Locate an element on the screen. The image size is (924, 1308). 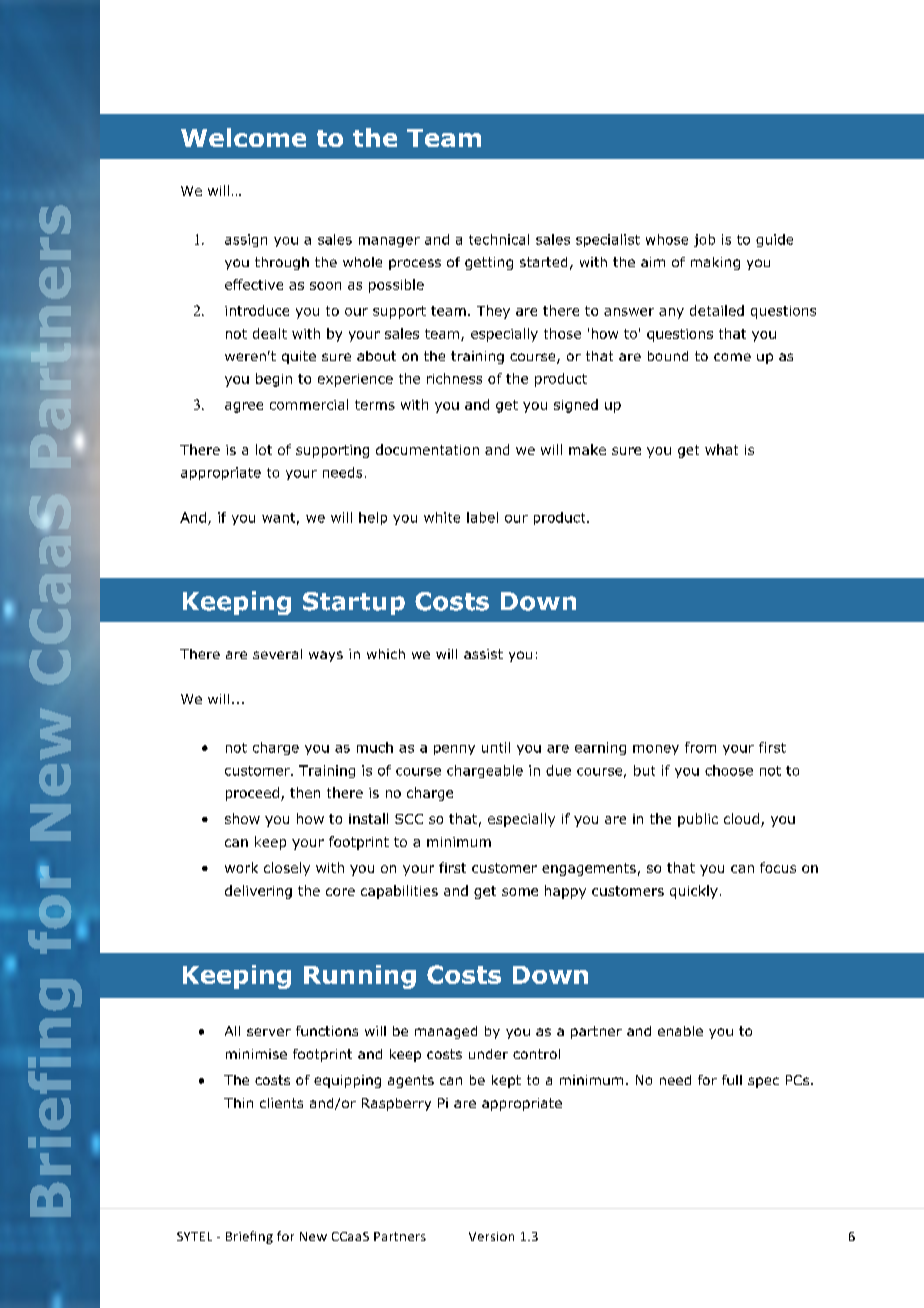
quickly is located at coordinates (694, 892).
